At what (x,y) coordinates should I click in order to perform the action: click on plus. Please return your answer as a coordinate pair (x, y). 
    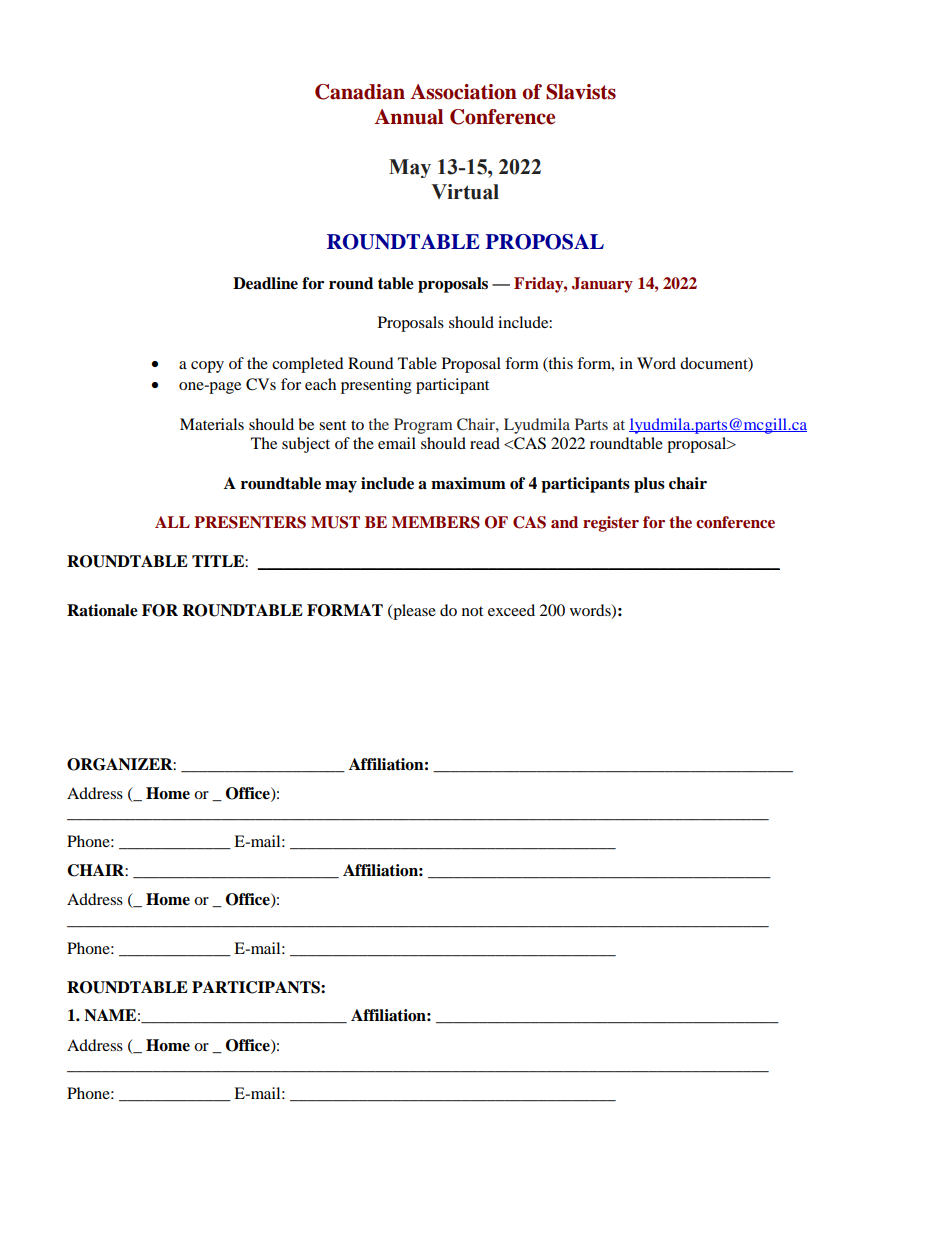
    Looking at the image, I should click on (649, 485).
